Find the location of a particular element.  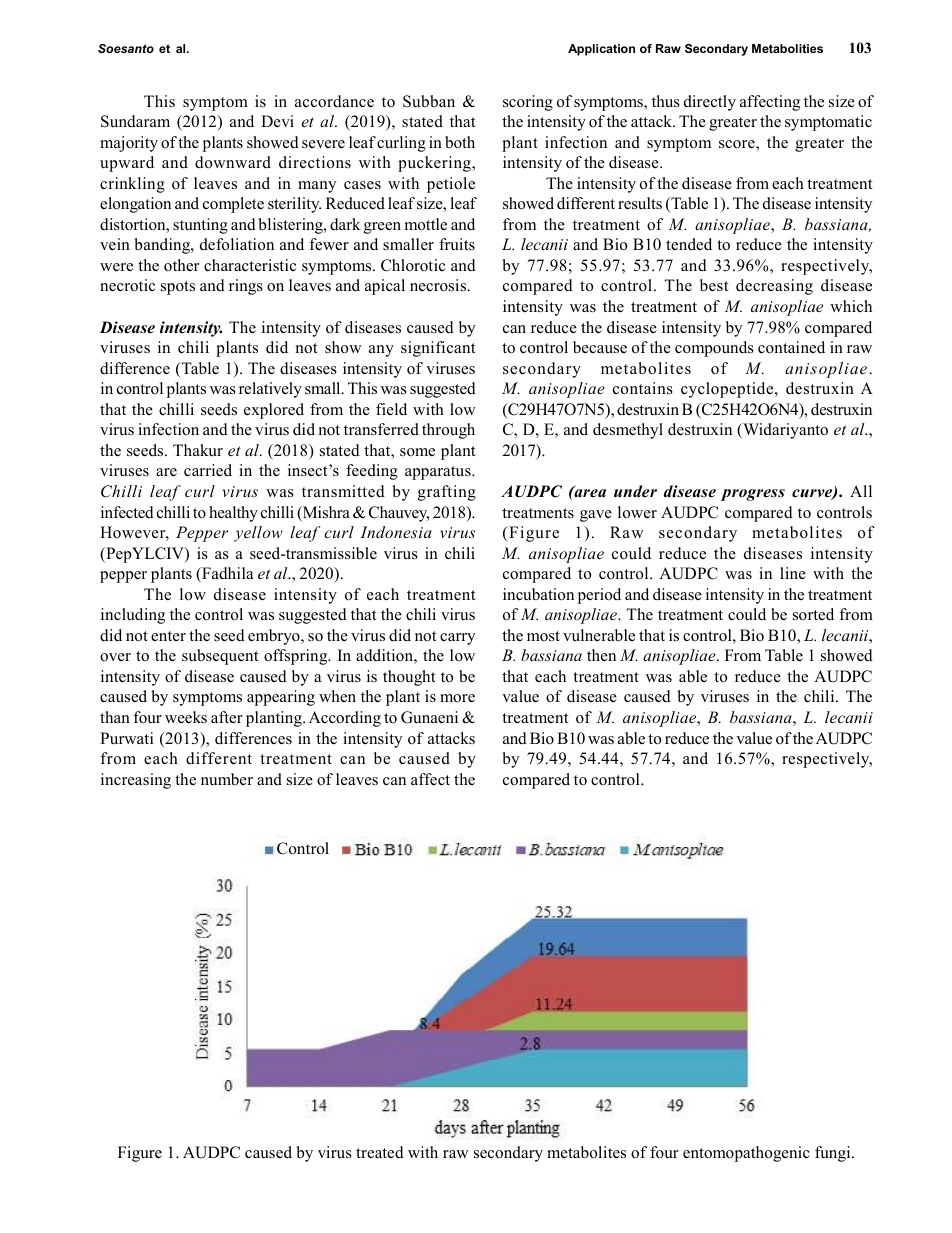

progress is located at coordinates (753, 495).
